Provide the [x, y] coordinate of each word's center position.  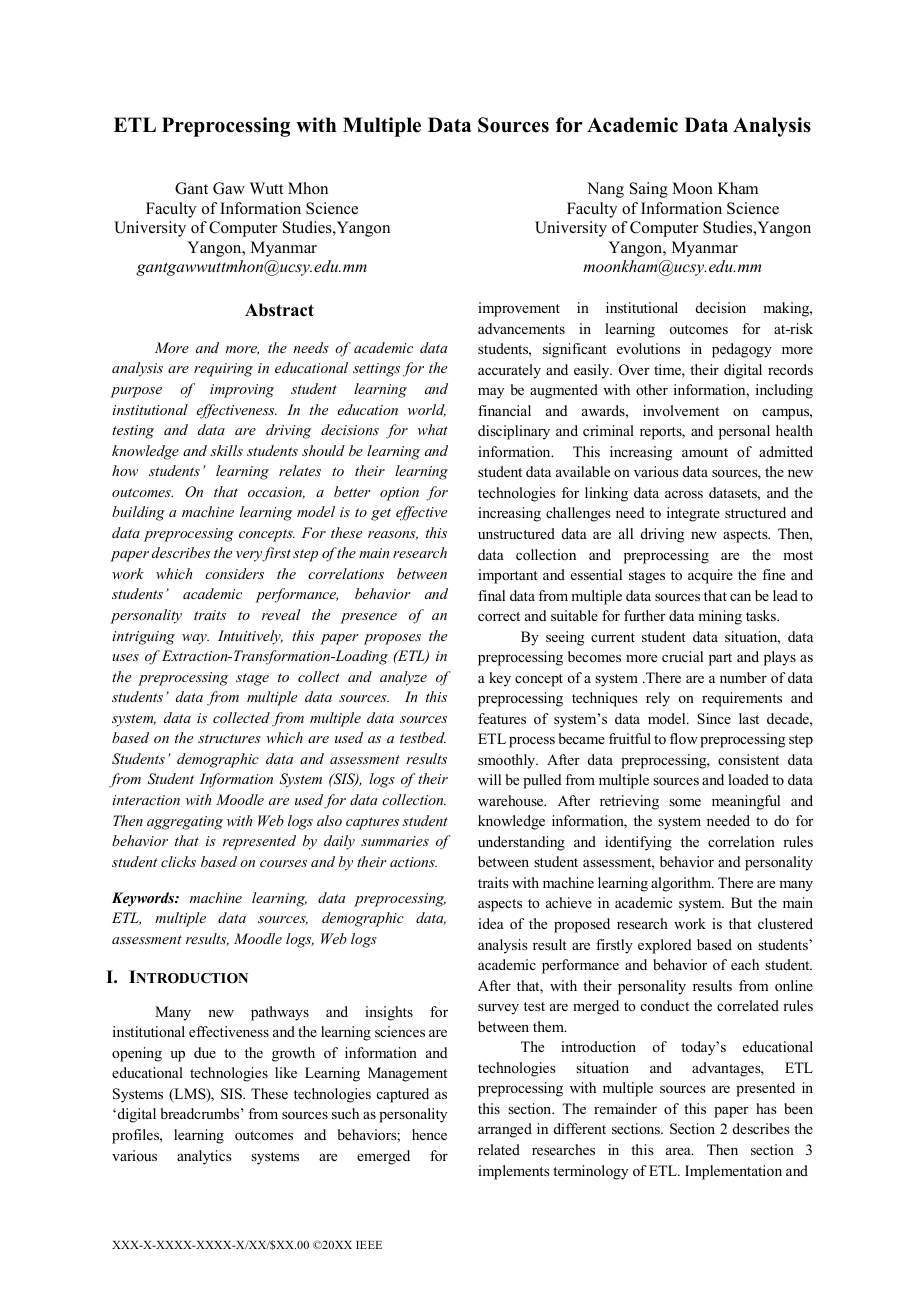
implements [514, 1172]
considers [234, 573]
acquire [710, 576]
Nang [605, 190]
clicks [178, 861]
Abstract [279, 310]
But [742, 902]
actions [413, 862]
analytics [204, 1157]
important [508, 576]
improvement [519, 309]
